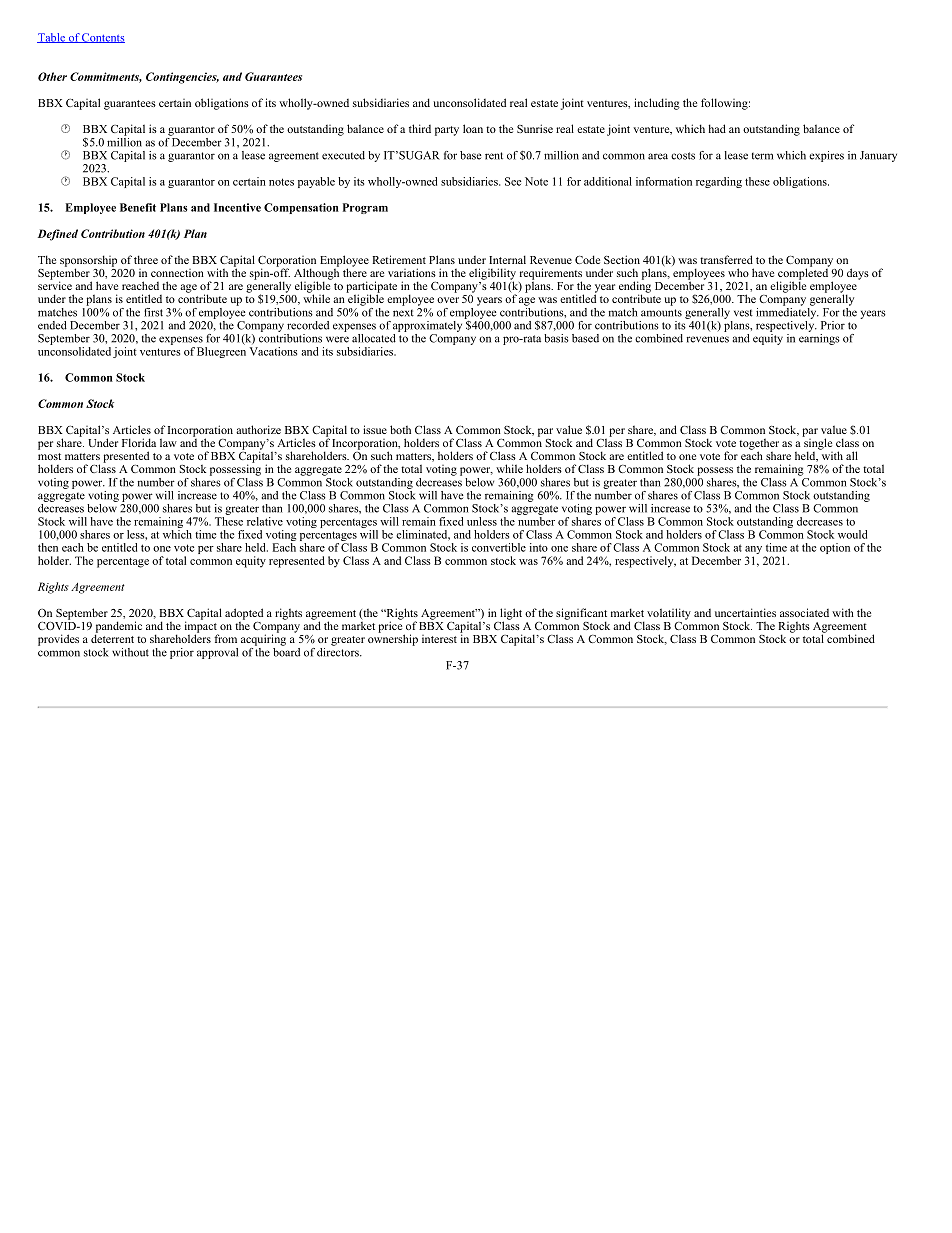 This page has width=952, height=1233. What do you see at coordinates (139, 442) in the page?
I see `Florida` at bounding box center [139, 442].
